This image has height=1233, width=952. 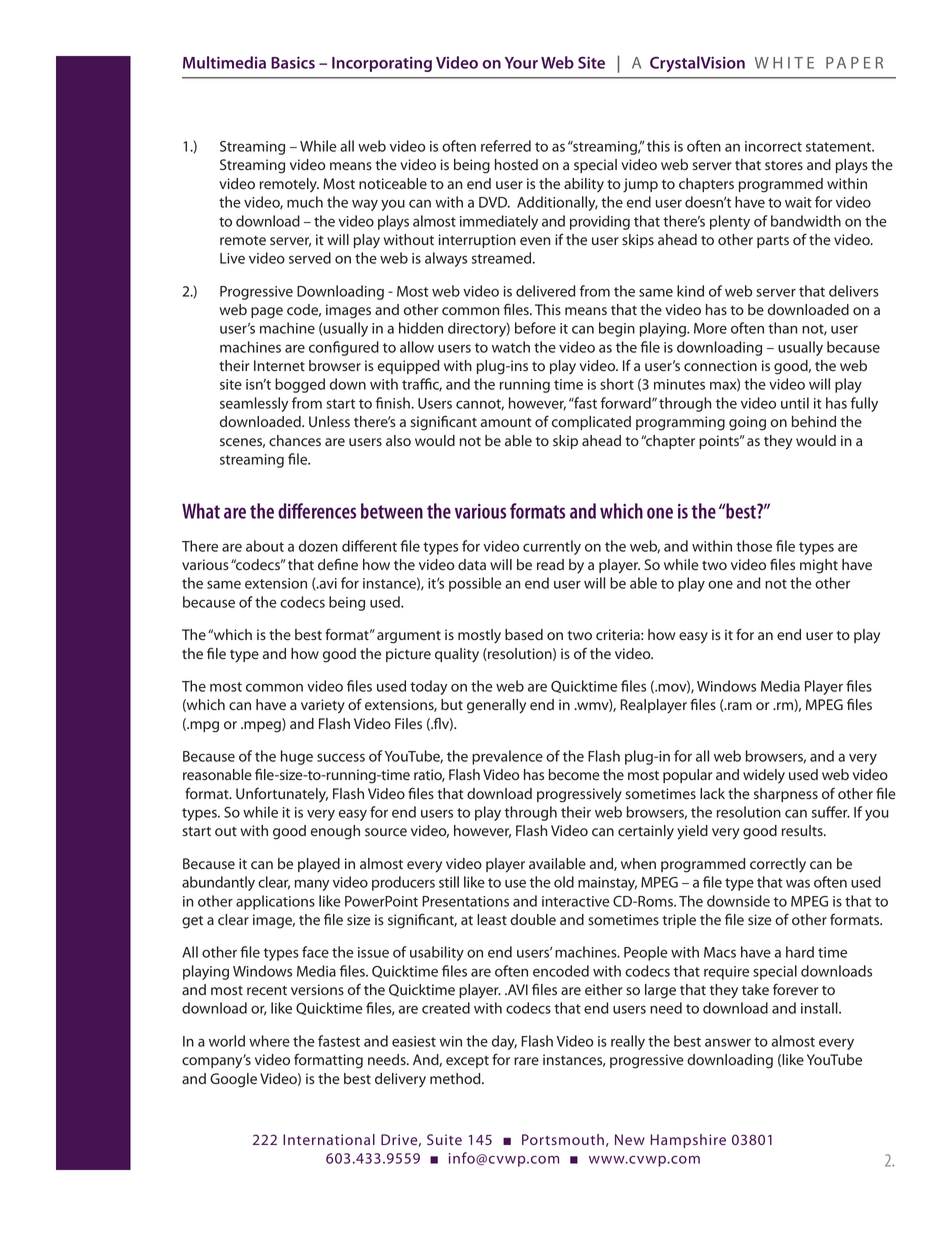 What do you see at coordinates (819, 566) in the image?
I see `might` at bounding box center [819, 566].
